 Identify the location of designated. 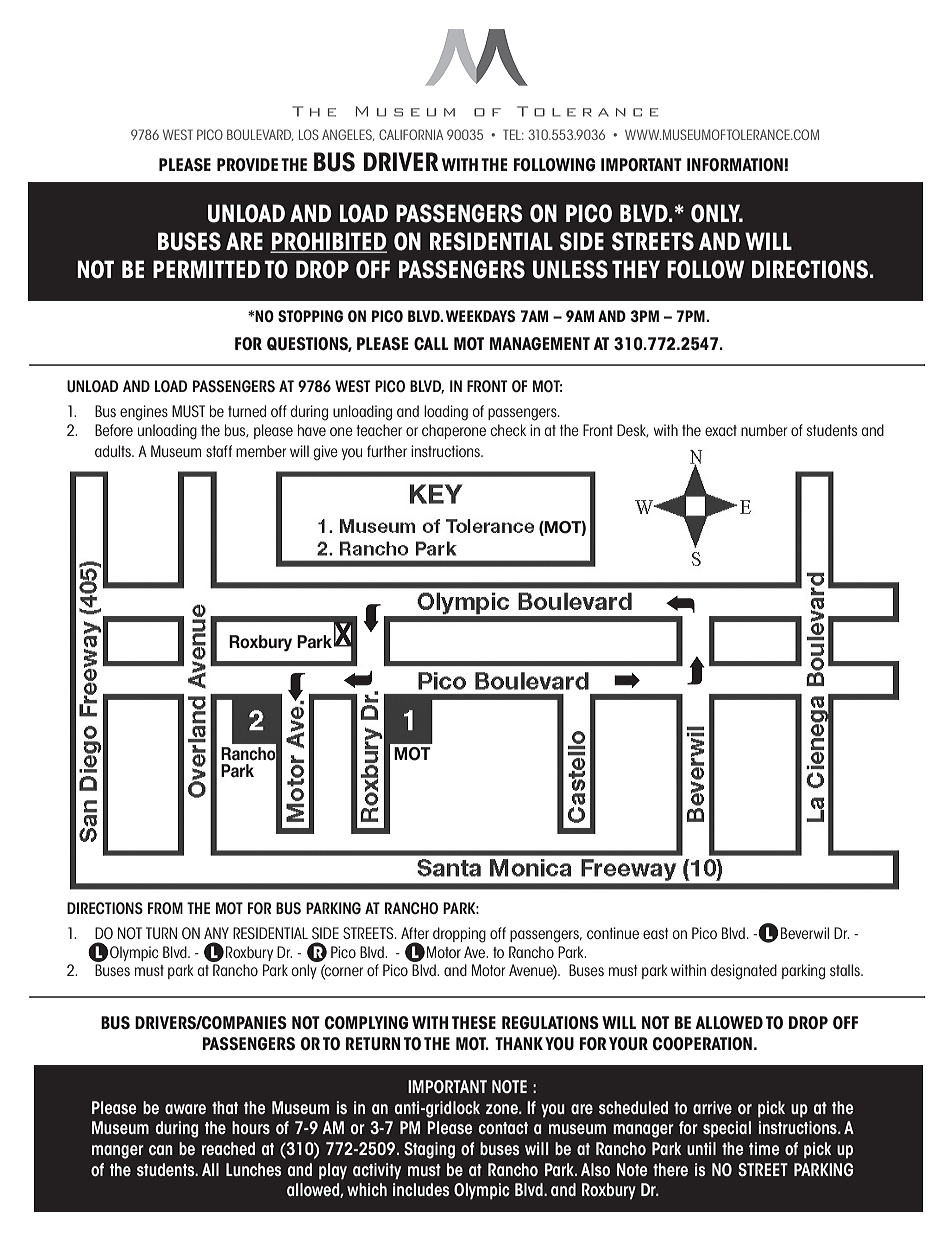
(744, 972).
